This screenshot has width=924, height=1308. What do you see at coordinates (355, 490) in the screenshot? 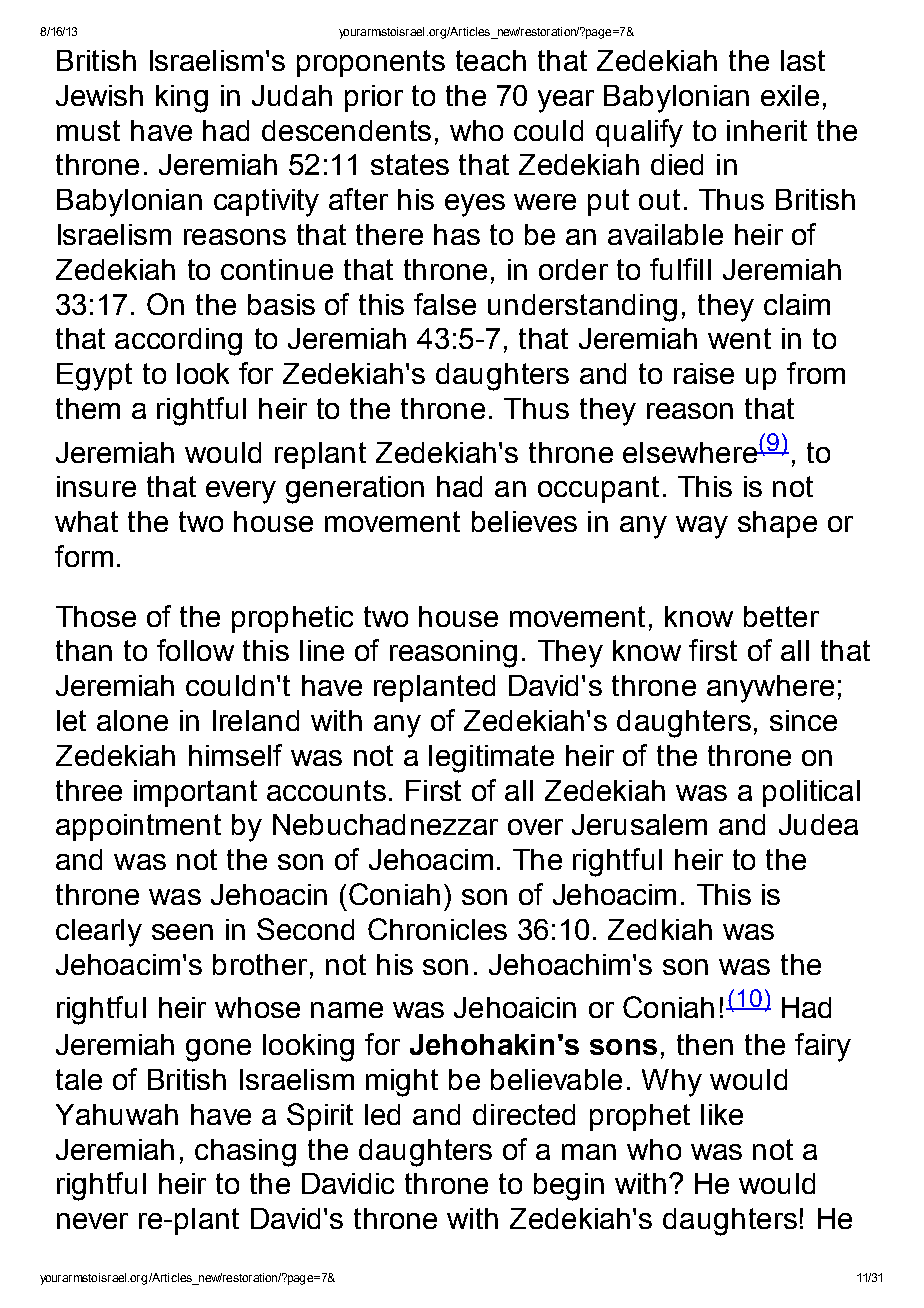
I see `generation` at bounding box center [355, 490].
